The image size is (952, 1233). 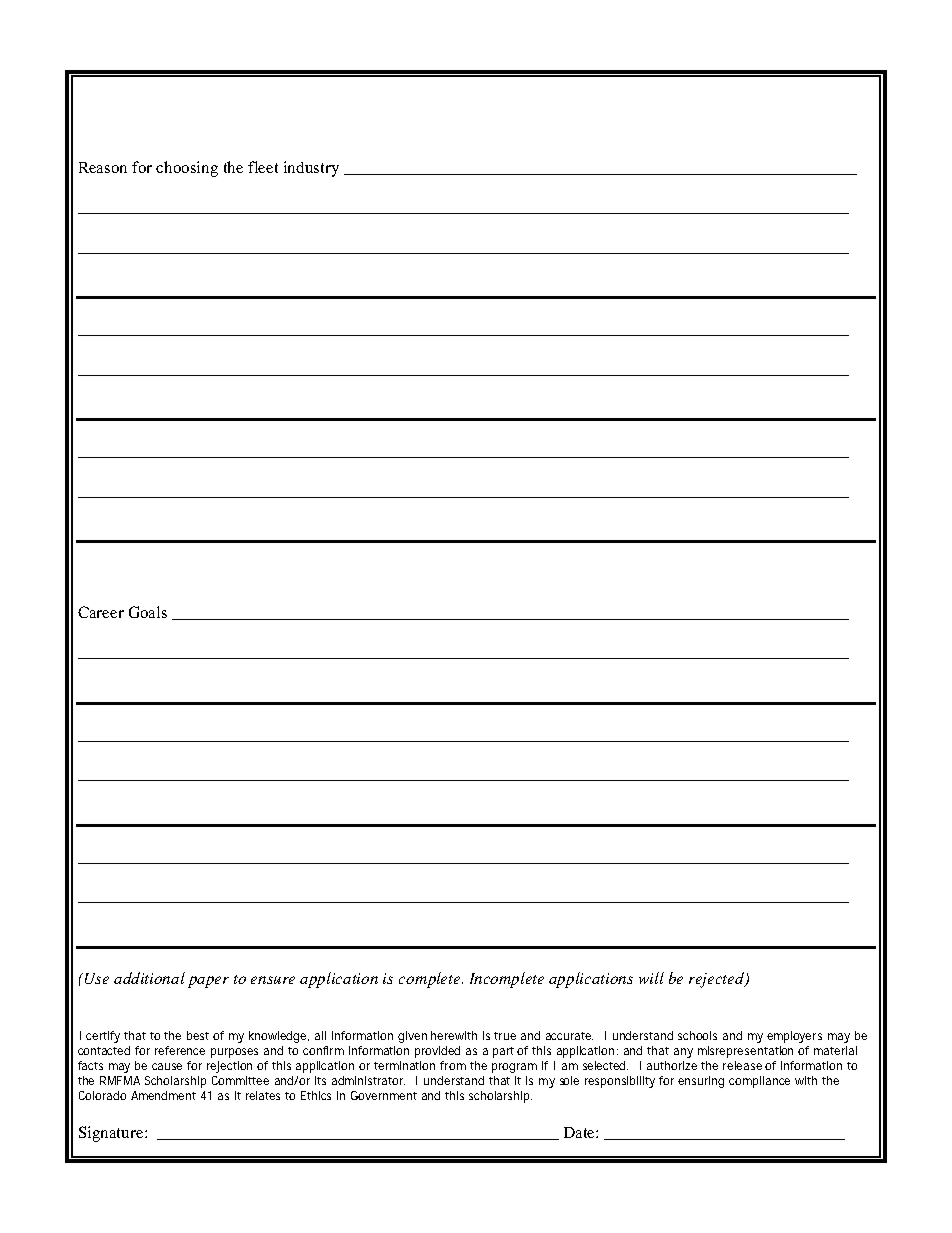 I want to click on schools, so click(x=697, y=1035).
